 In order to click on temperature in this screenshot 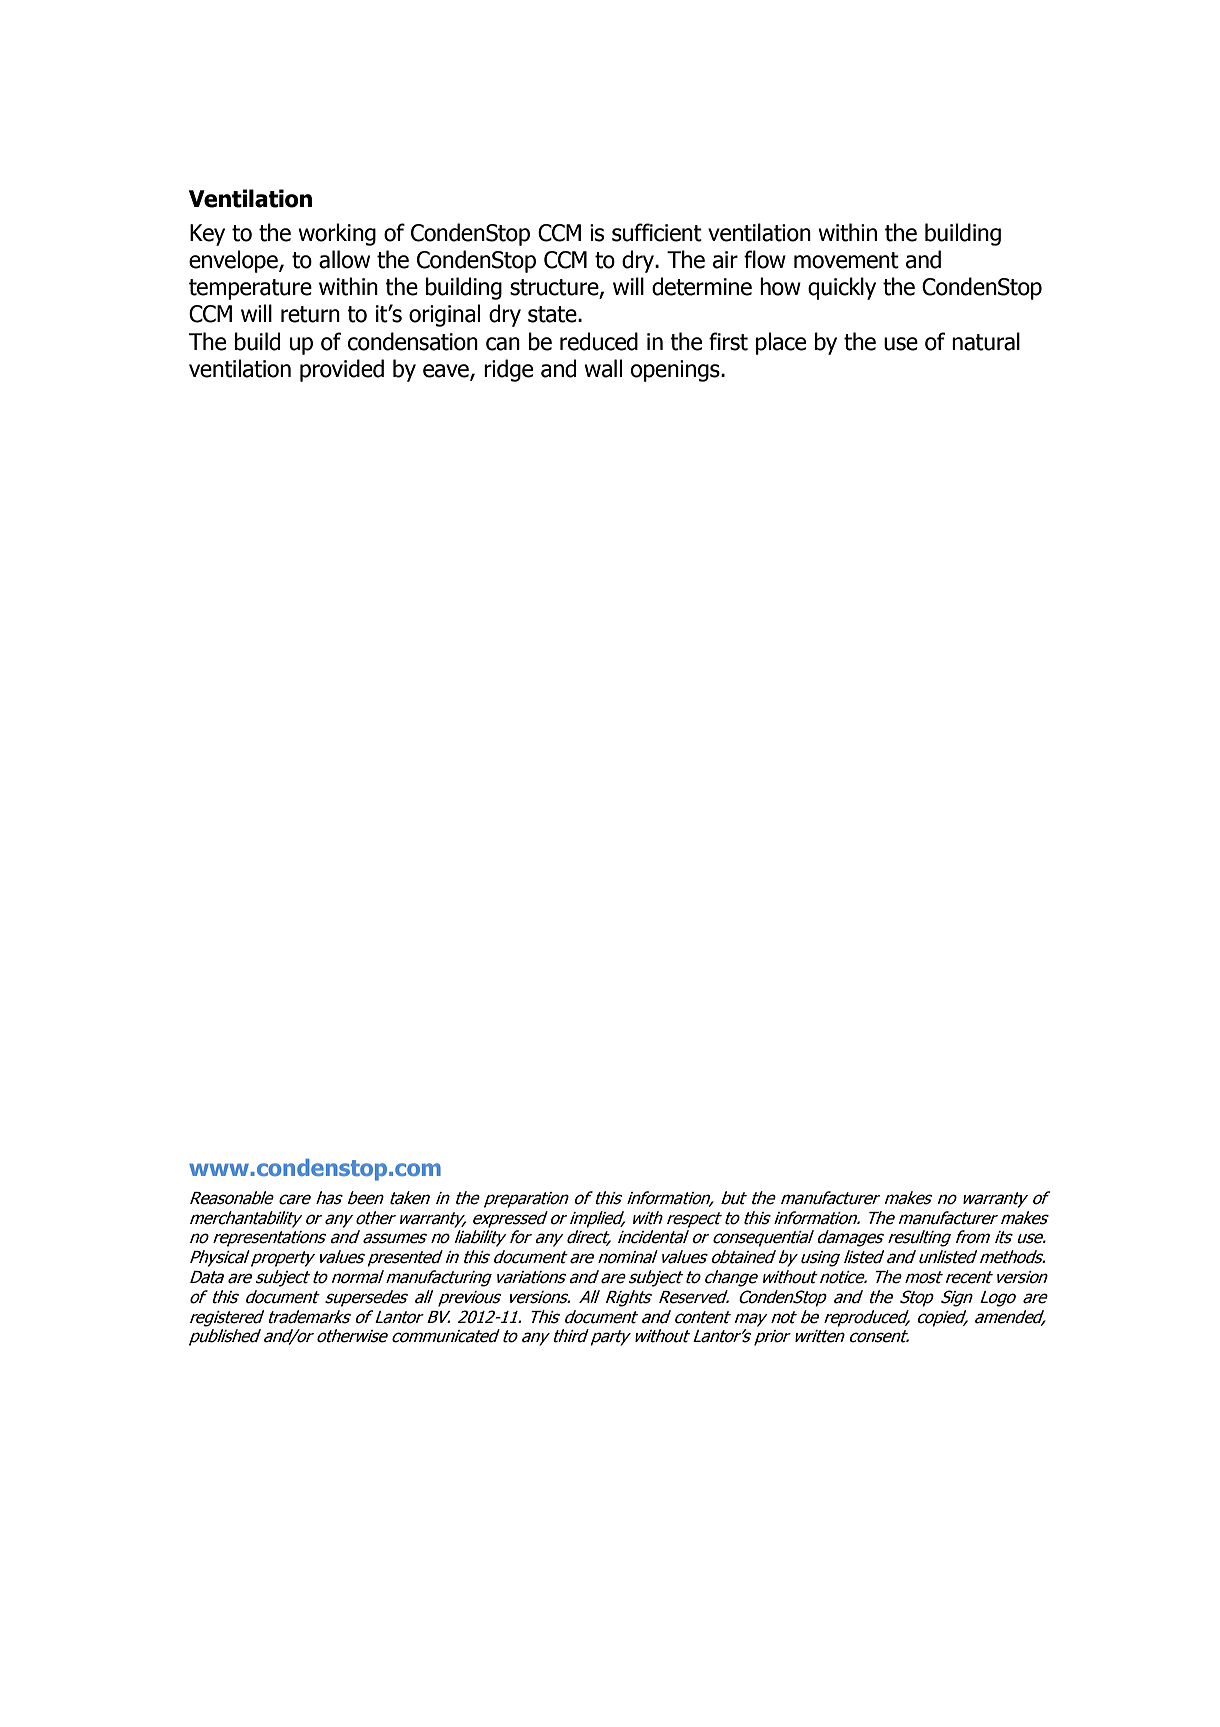, I will do `click(250, 289)`.
